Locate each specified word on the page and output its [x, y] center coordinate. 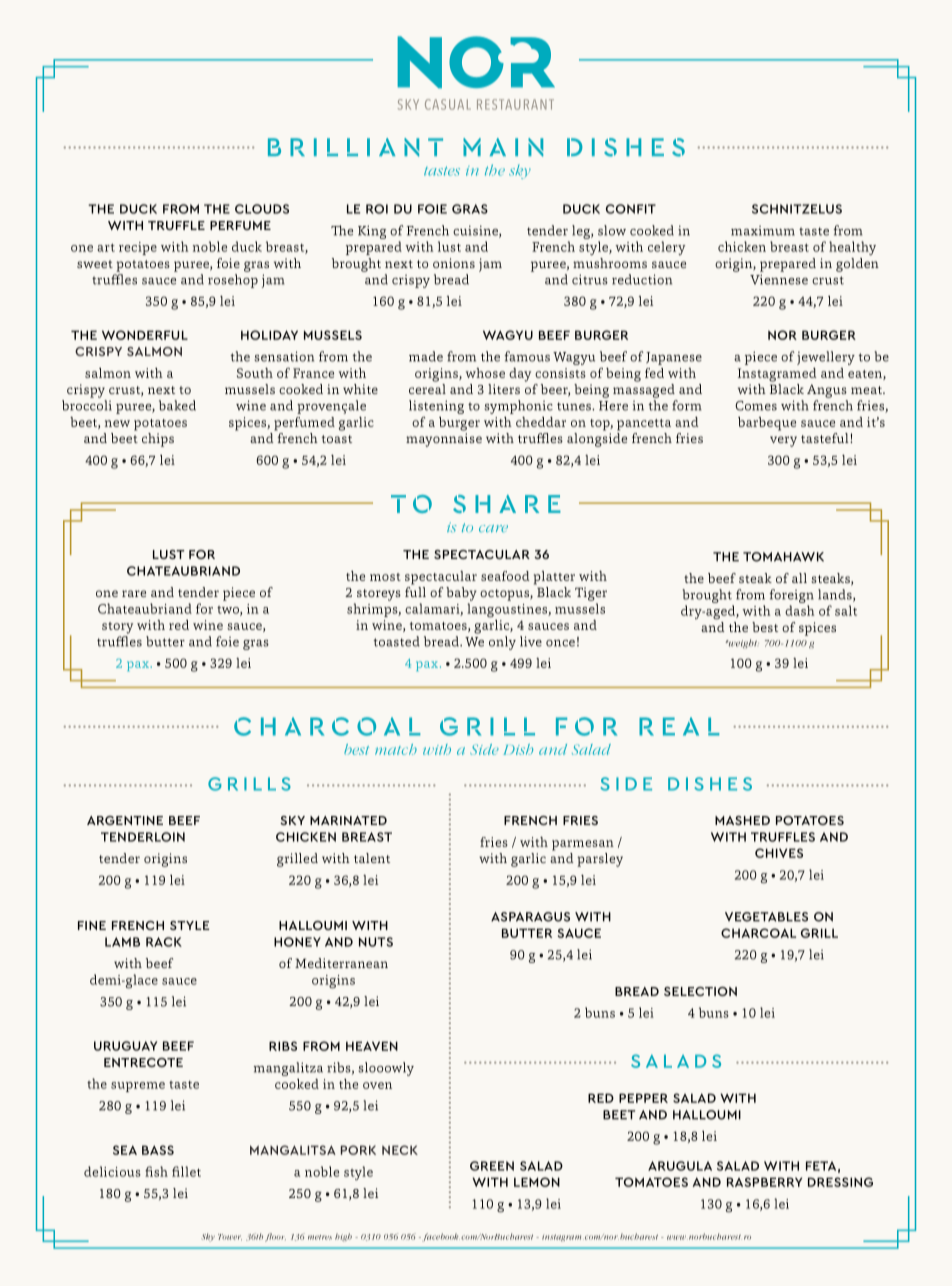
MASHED [742, 820]
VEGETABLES [766, 917]
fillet [186, 1171]
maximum [763, 231]
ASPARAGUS [530, 917]
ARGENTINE [125, 820]
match [396, 749]
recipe [138, 248]
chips [158, 440]
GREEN [492, 1166]
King [372, 232]
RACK [164, 942]
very [783, 441]
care [493, 528]
